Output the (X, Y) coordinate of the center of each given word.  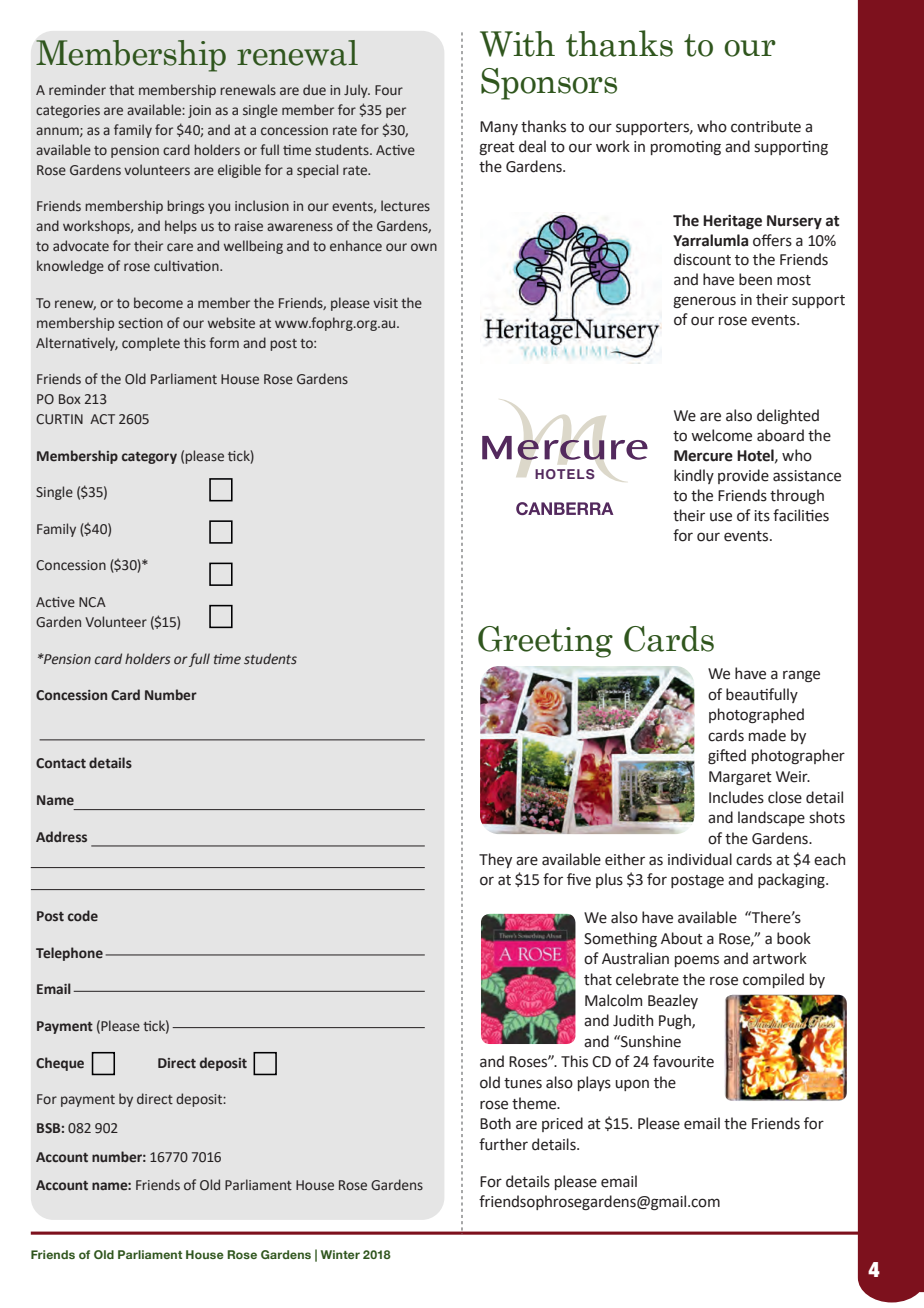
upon (632, 1085)
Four (389, 90)
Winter (340, 1254)
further (503, 1144)
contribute (766, 126)
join (199, 111)
